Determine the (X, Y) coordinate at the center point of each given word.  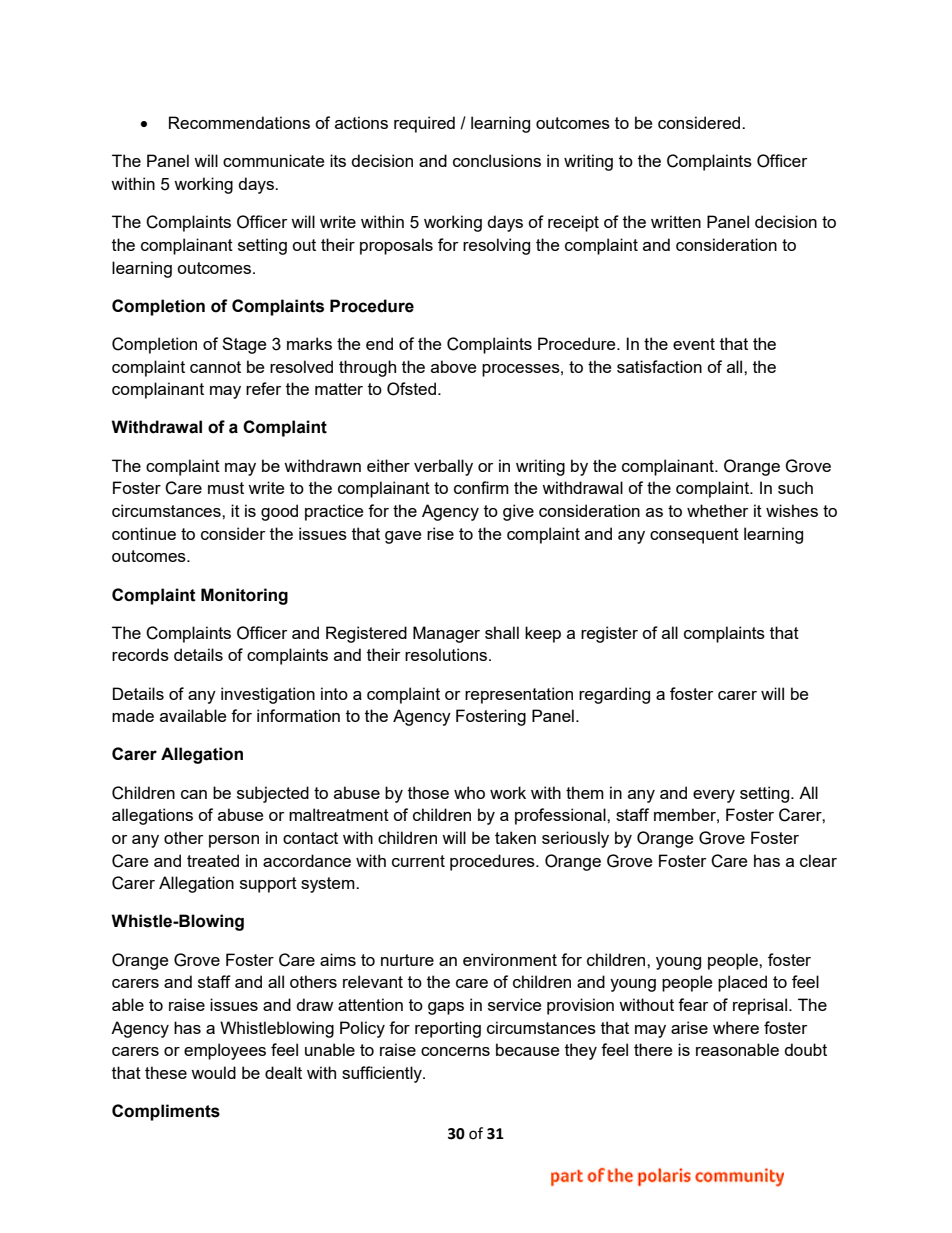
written (676, 221)
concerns (455, 1051)
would (213, 1072)
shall (502, 632)
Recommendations (239, 122)
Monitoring (244, 596)
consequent (694, 536)
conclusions (497, 160)
